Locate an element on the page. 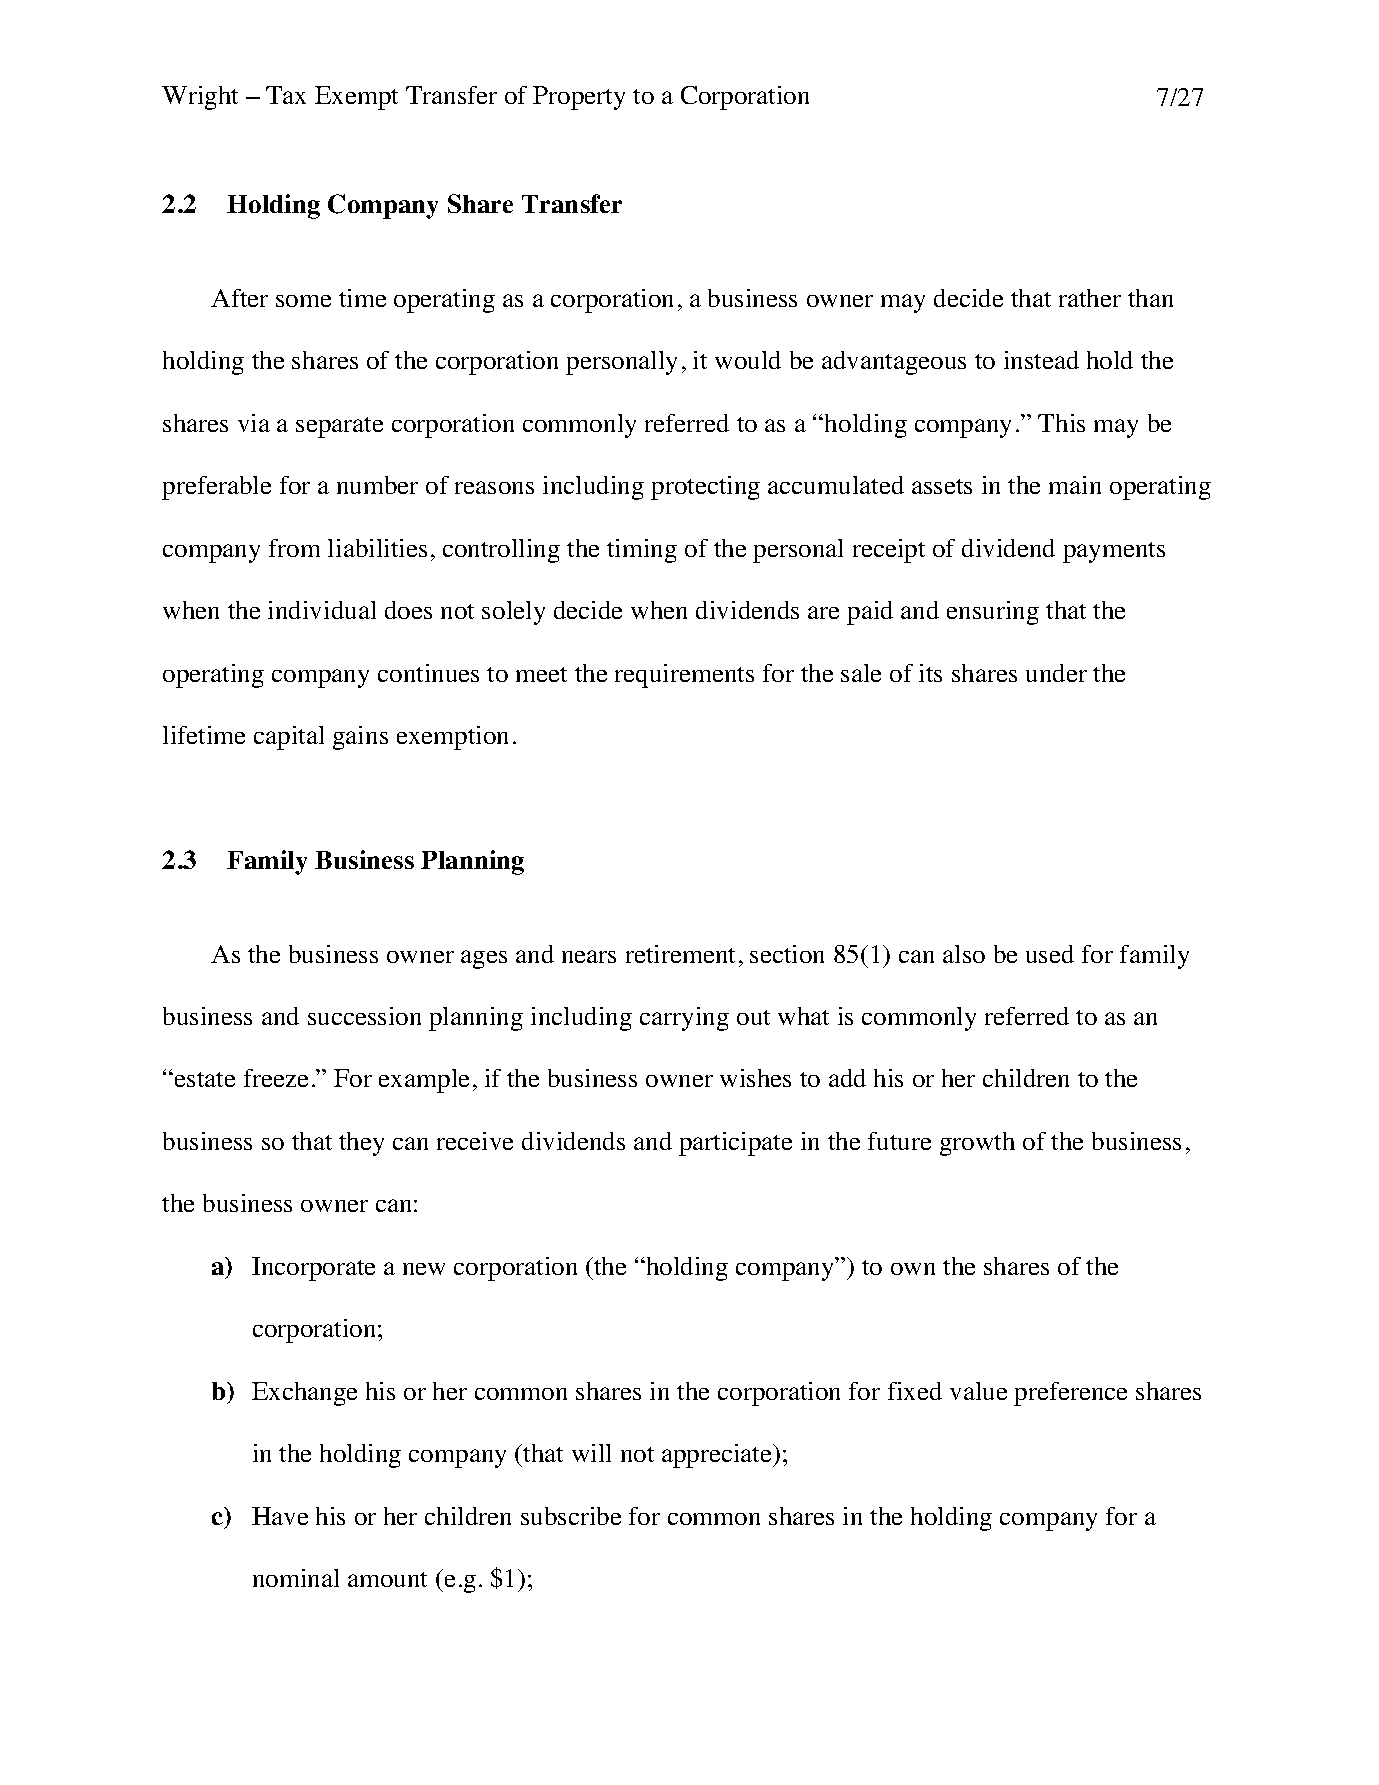 The image size is (1379, 1785). Have is located at coordinates (280, 1516).
